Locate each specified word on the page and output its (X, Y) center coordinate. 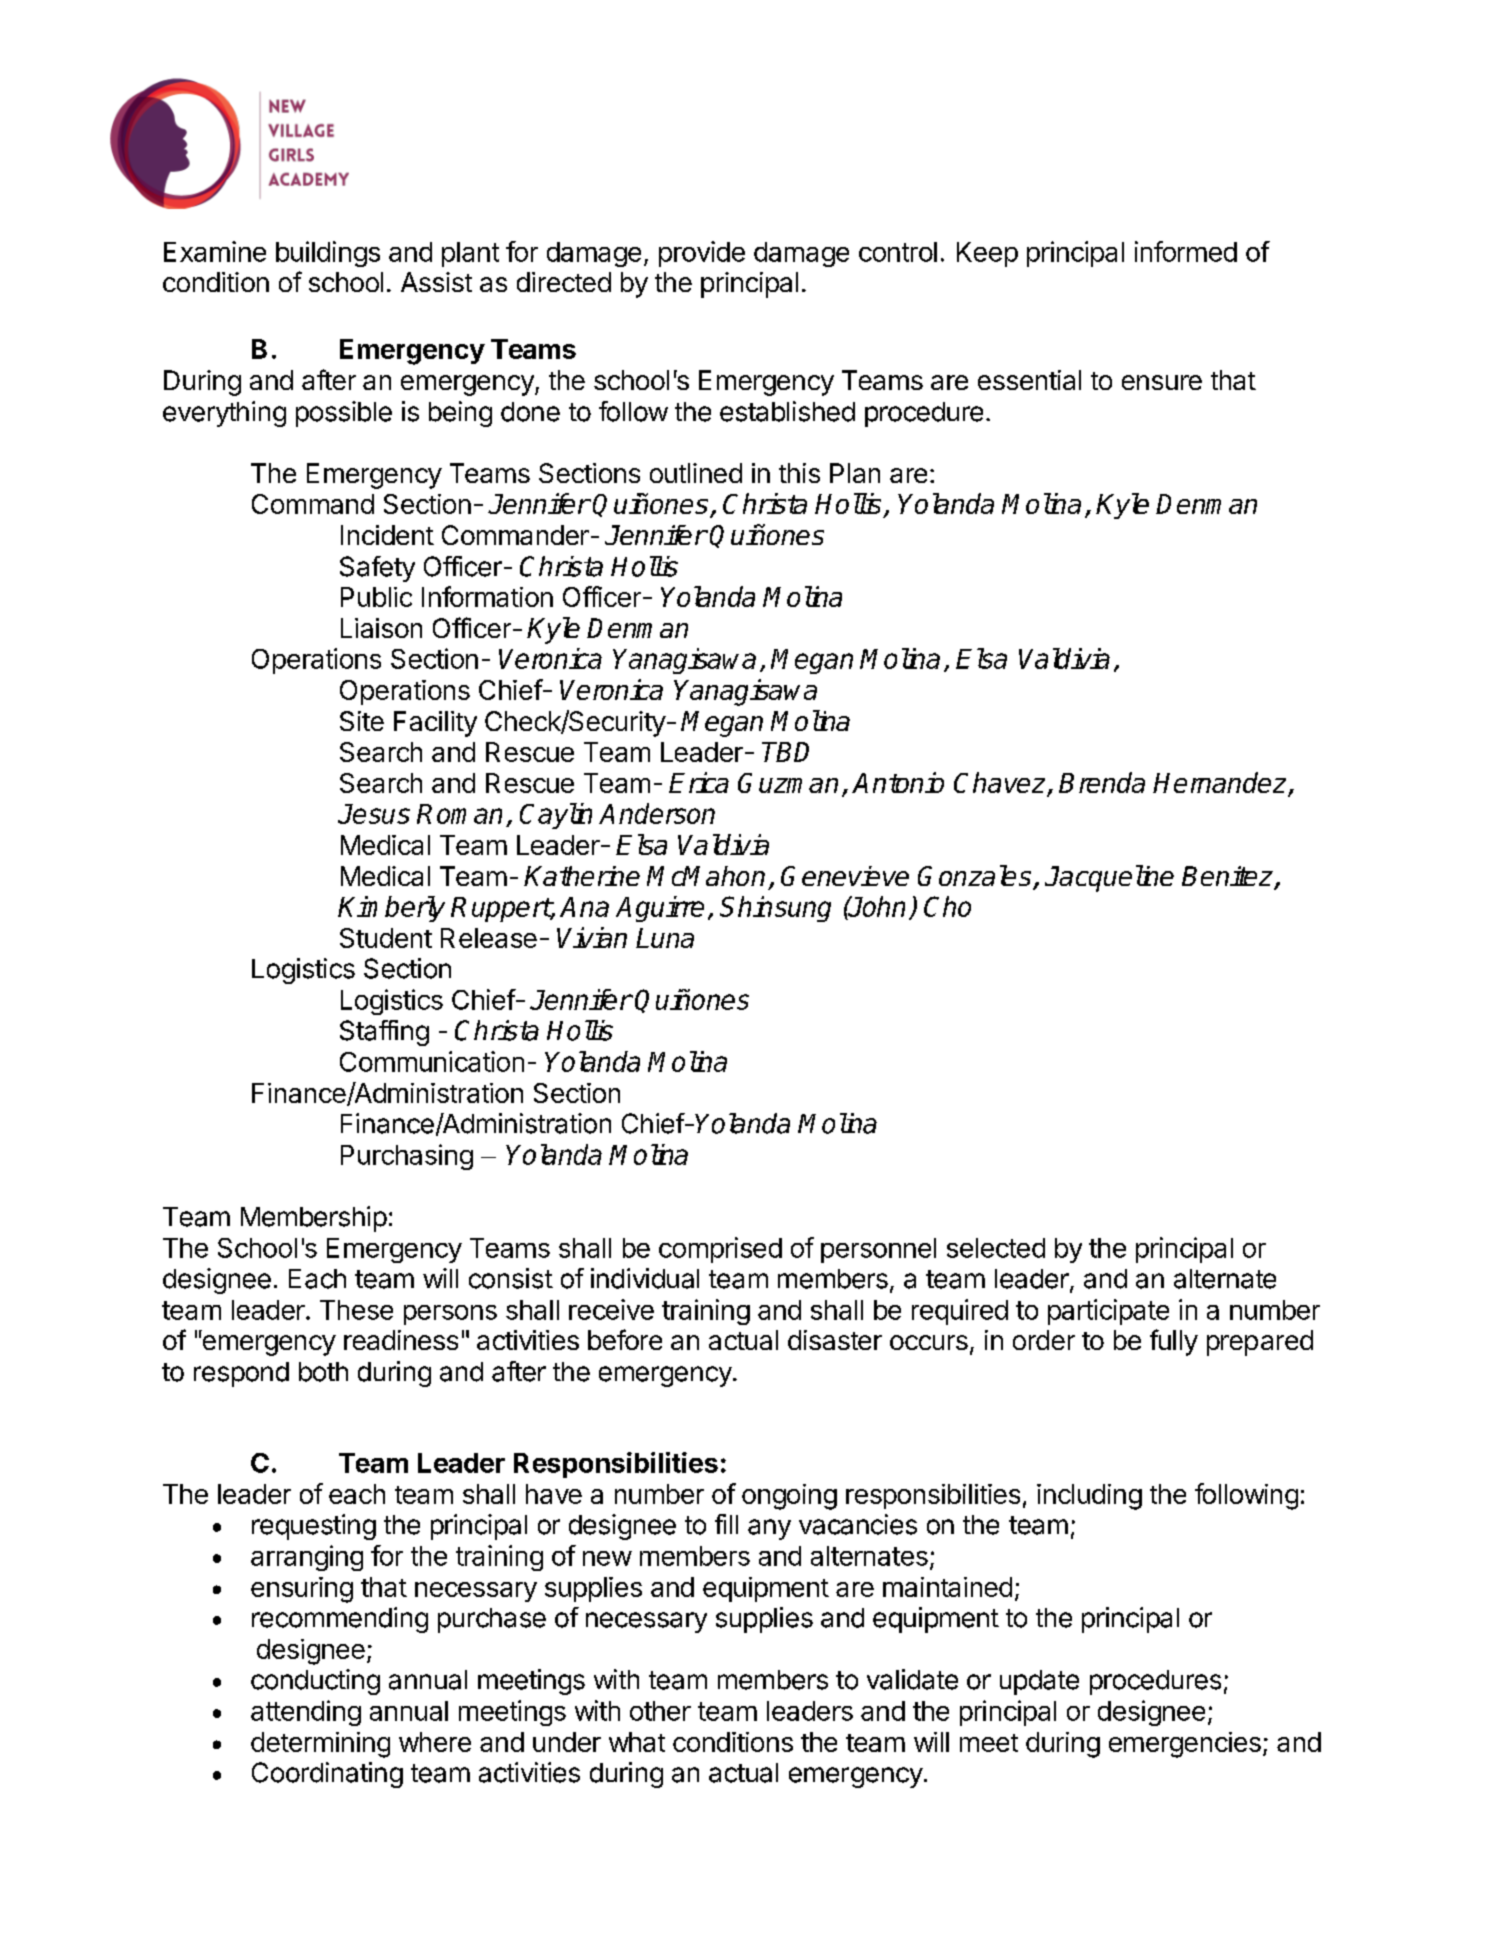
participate (1108, 1312)
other (660, 1711)
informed (1186, 251)
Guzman (788, 783)
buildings (328, 254)
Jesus (374, 814)
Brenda (1102, 782)
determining (320, 1745)
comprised (720, 1250)
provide (702, 254)
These (356, 1310)
